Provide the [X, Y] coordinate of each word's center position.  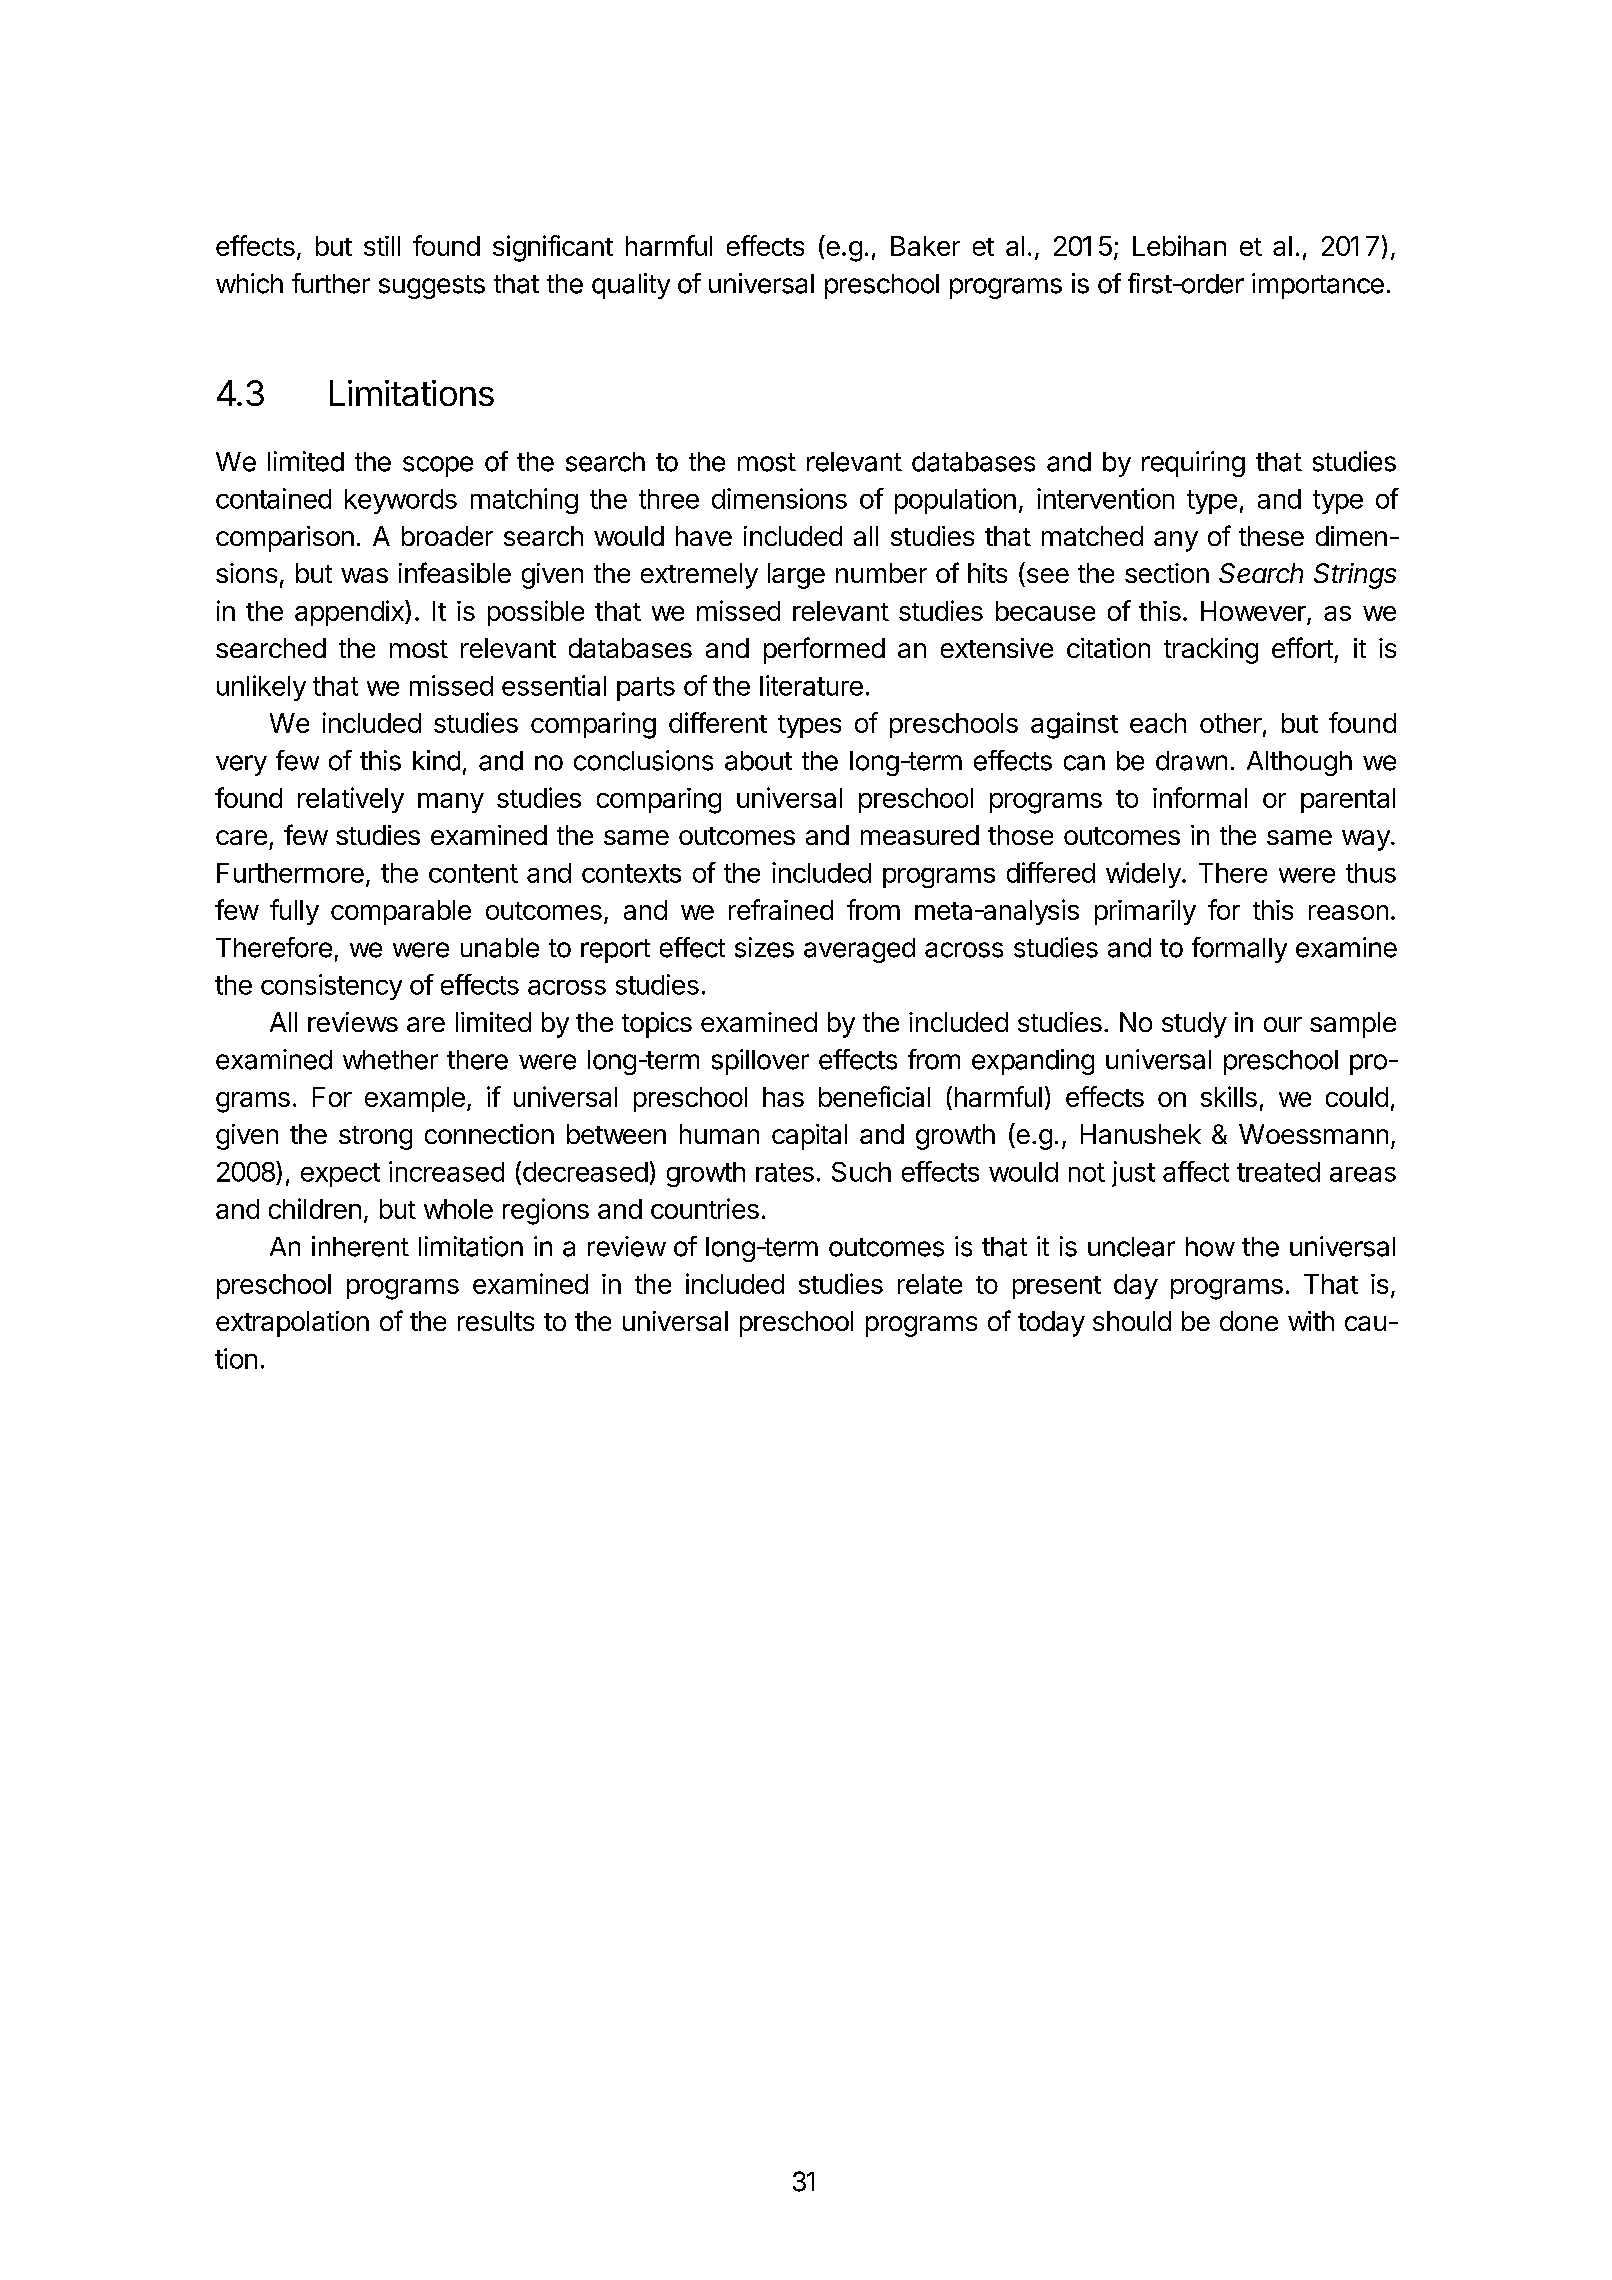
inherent [360, 1246]
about [758, 761]
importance [1318, 286]
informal [1200, 797]
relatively [351, 800]
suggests [432, 287]
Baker [925, 246]
